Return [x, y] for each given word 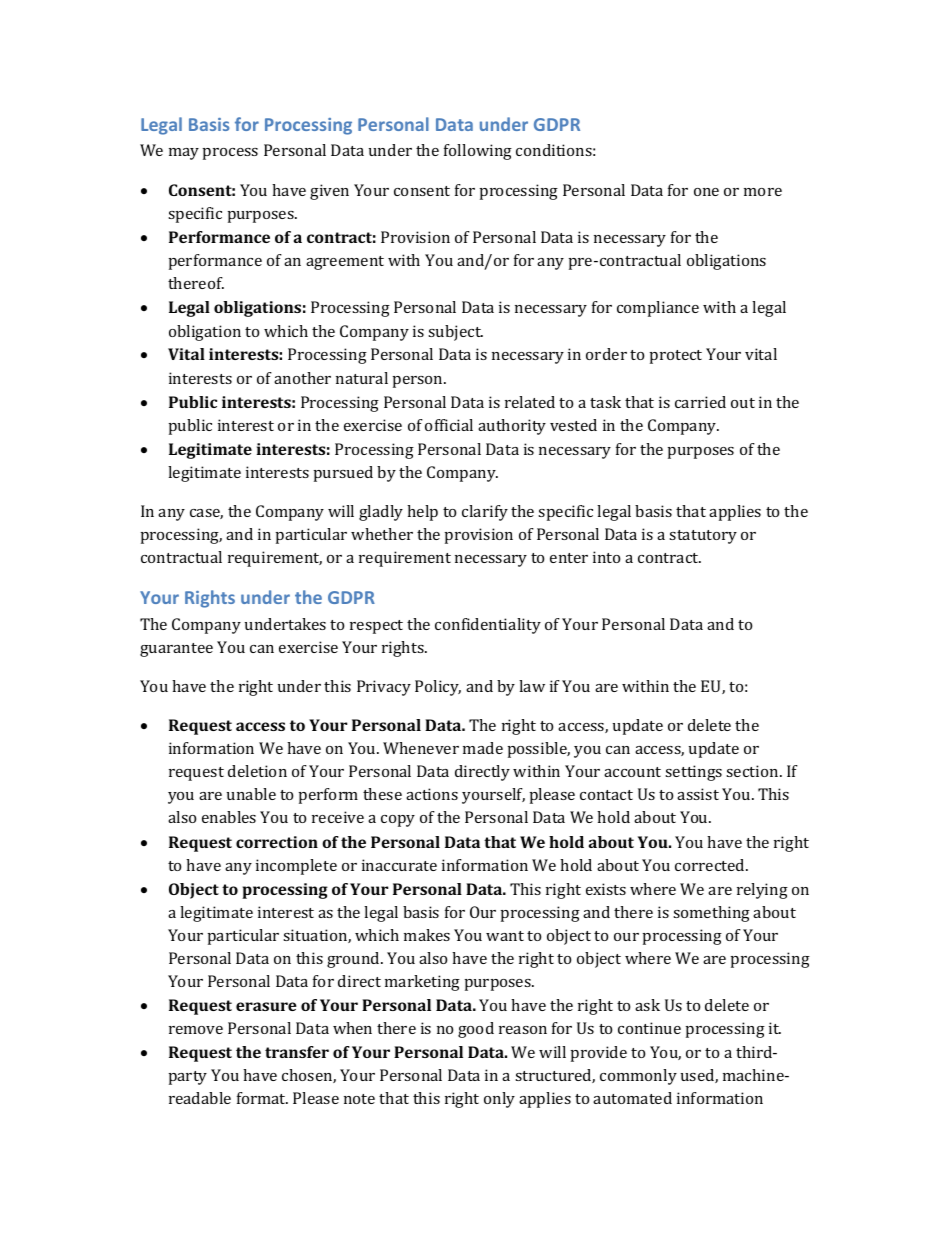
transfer [297, 1052]
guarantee [176, 650]
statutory [703, 537]
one [706, 192]
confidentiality [488, 626]
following [478, 152]
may [184, 154]
